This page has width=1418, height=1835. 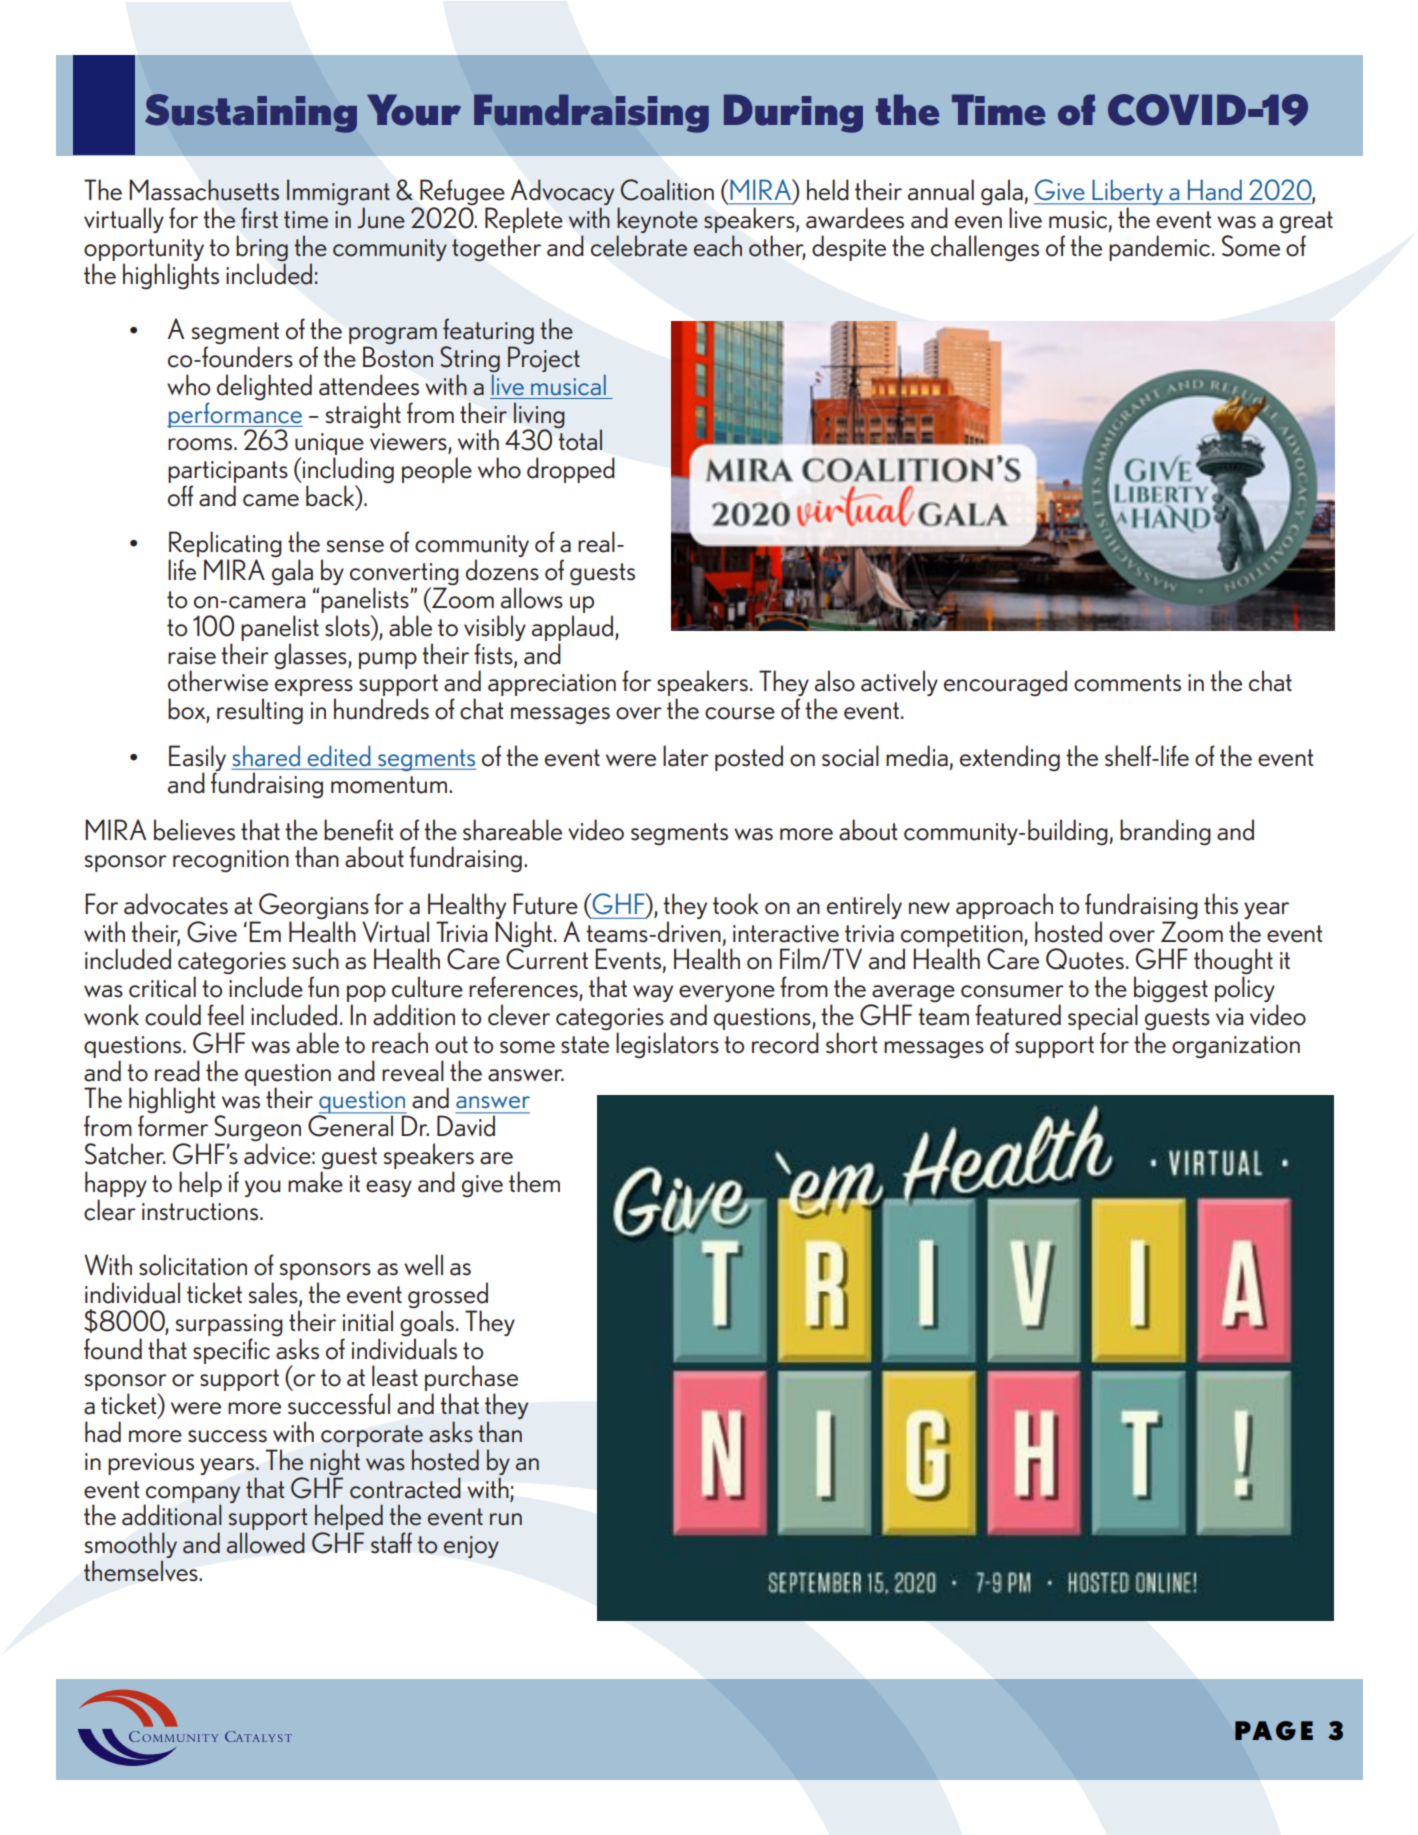 I want to click on Sustaining, so click(x=251, y=113).
